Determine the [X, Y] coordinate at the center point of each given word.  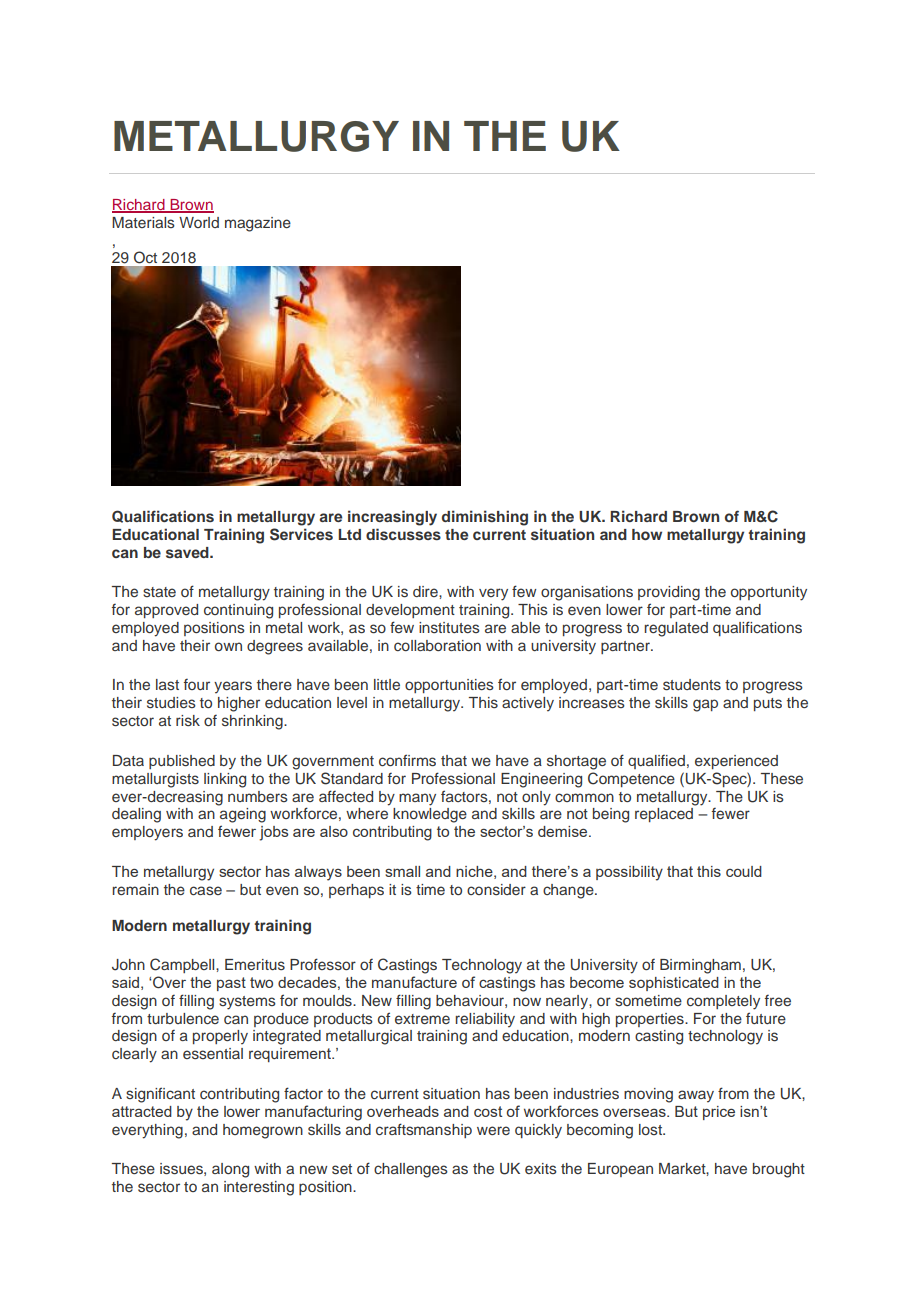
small [402, 871]
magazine [258, 224]
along [230, 1170]
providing [669, 593]
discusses [403, 534]
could [744, 871]
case [206, 890]
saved [188, 552]
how [647, 534]
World [199, 222]
